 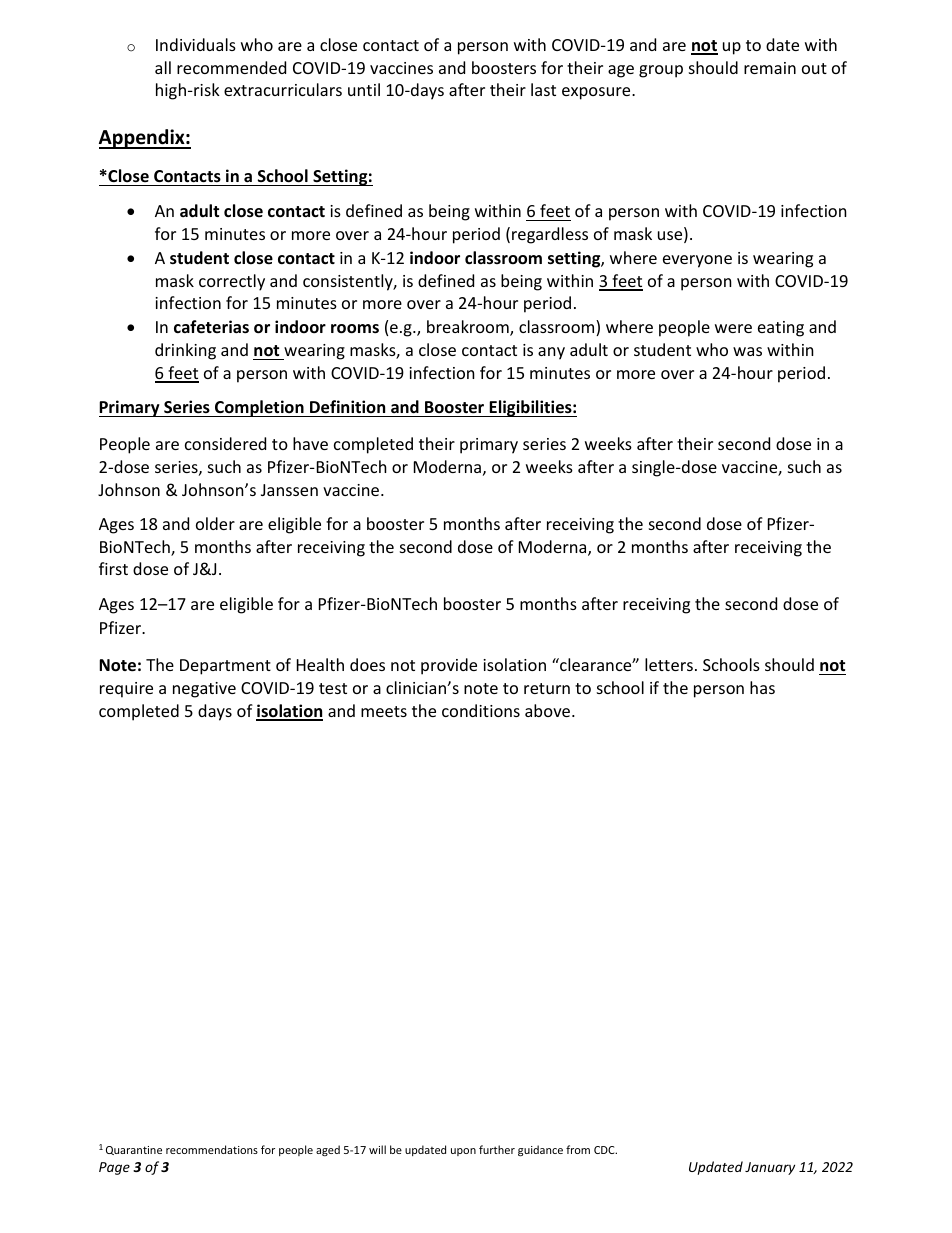 I want to click on upon, so click(x=463, y=1152).
